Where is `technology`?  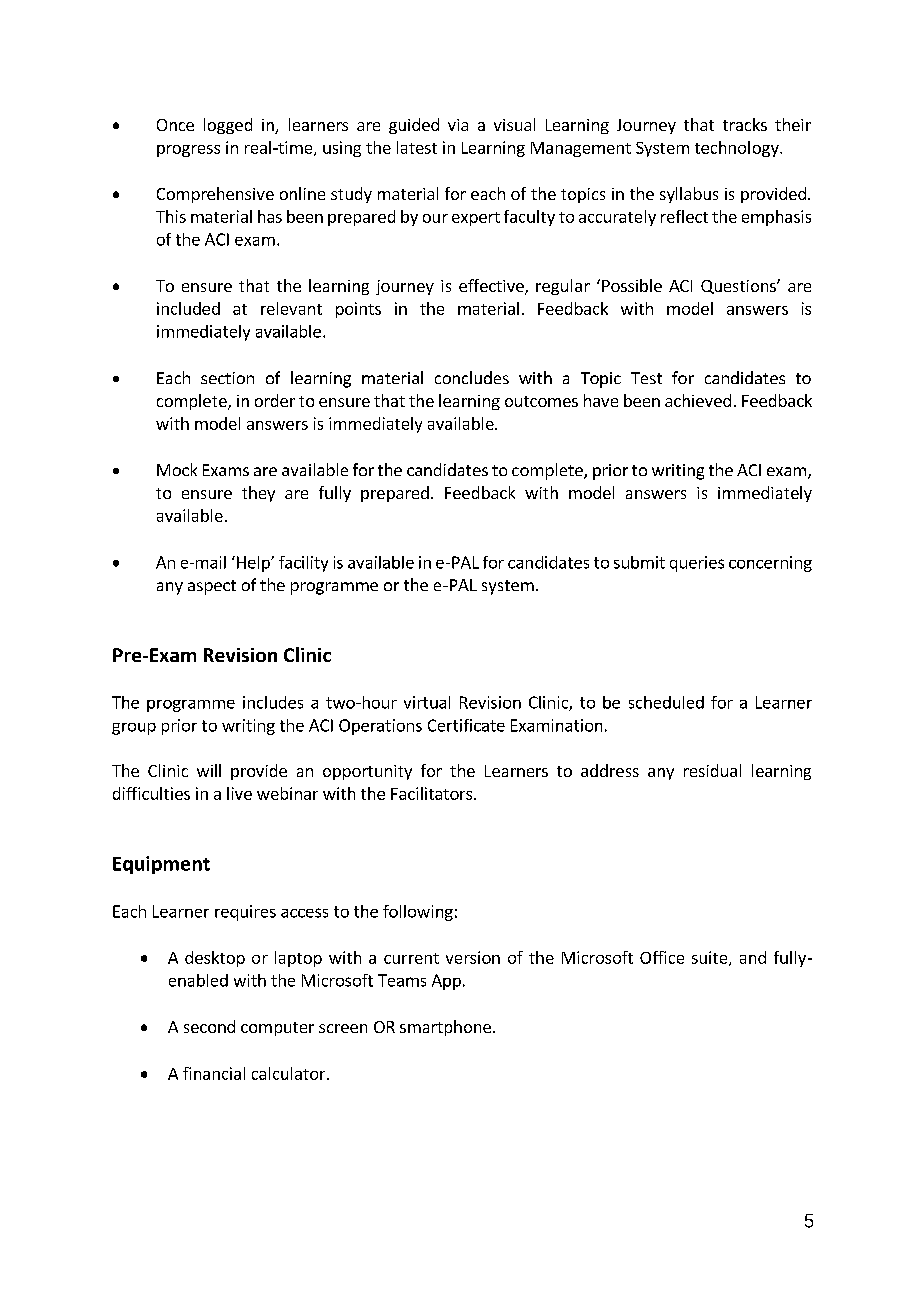 technology is located at coordinates (738, 149).
